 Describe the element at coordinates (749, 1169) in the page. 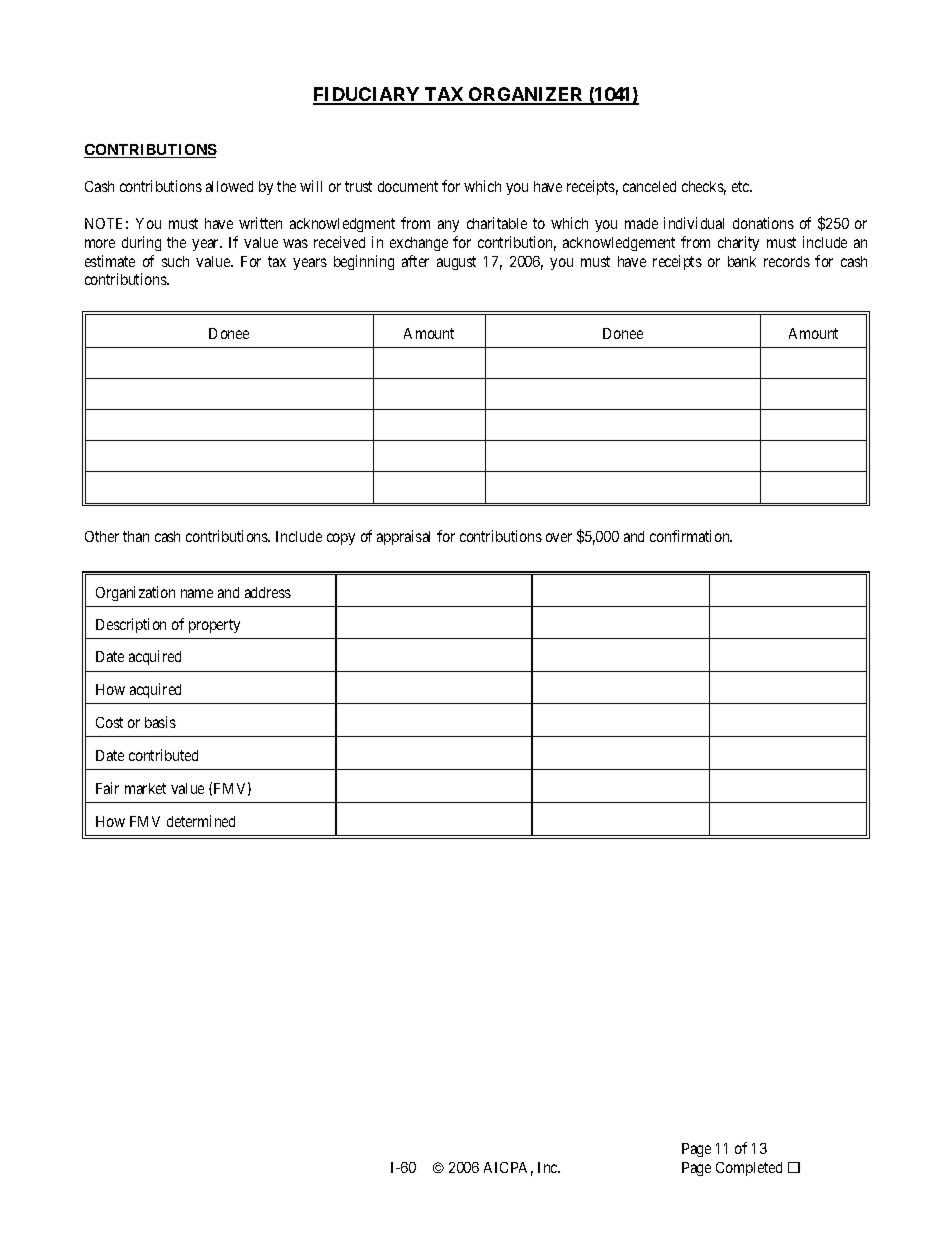

I see `Completed` at that location.
